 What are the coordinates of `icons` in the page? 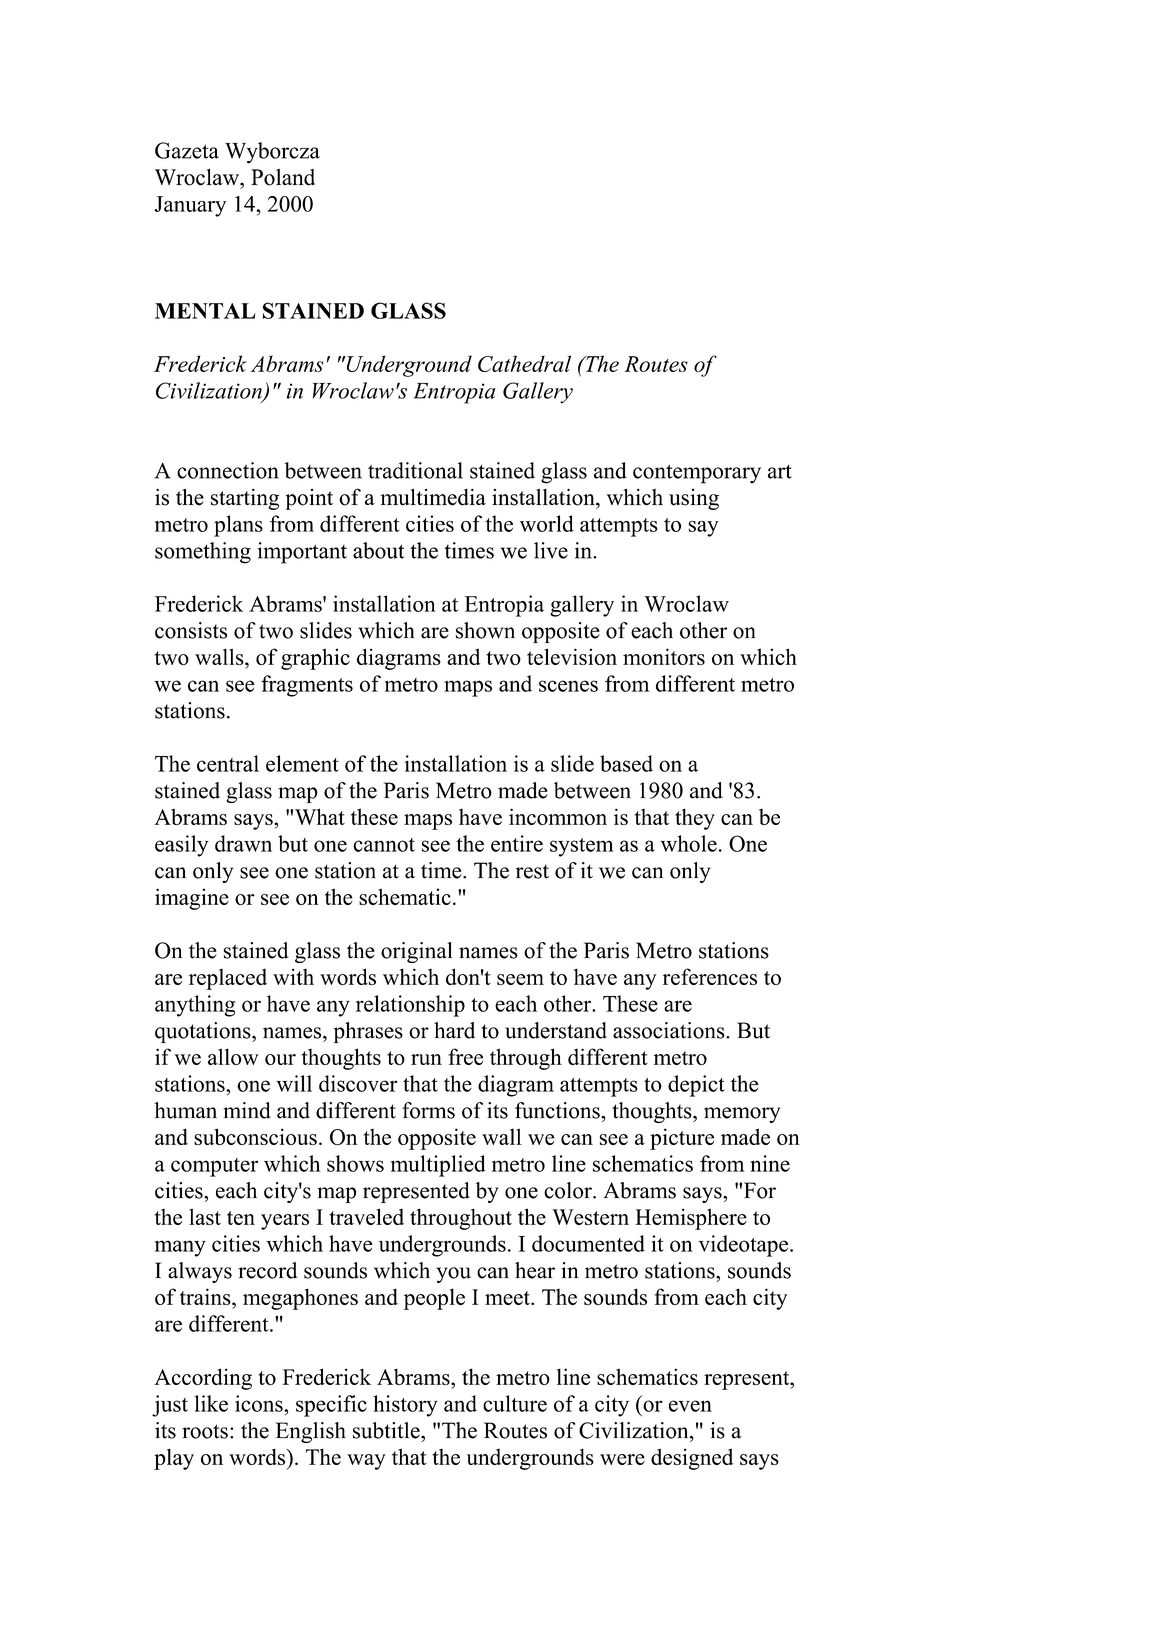 It's located at (260, 1403).
